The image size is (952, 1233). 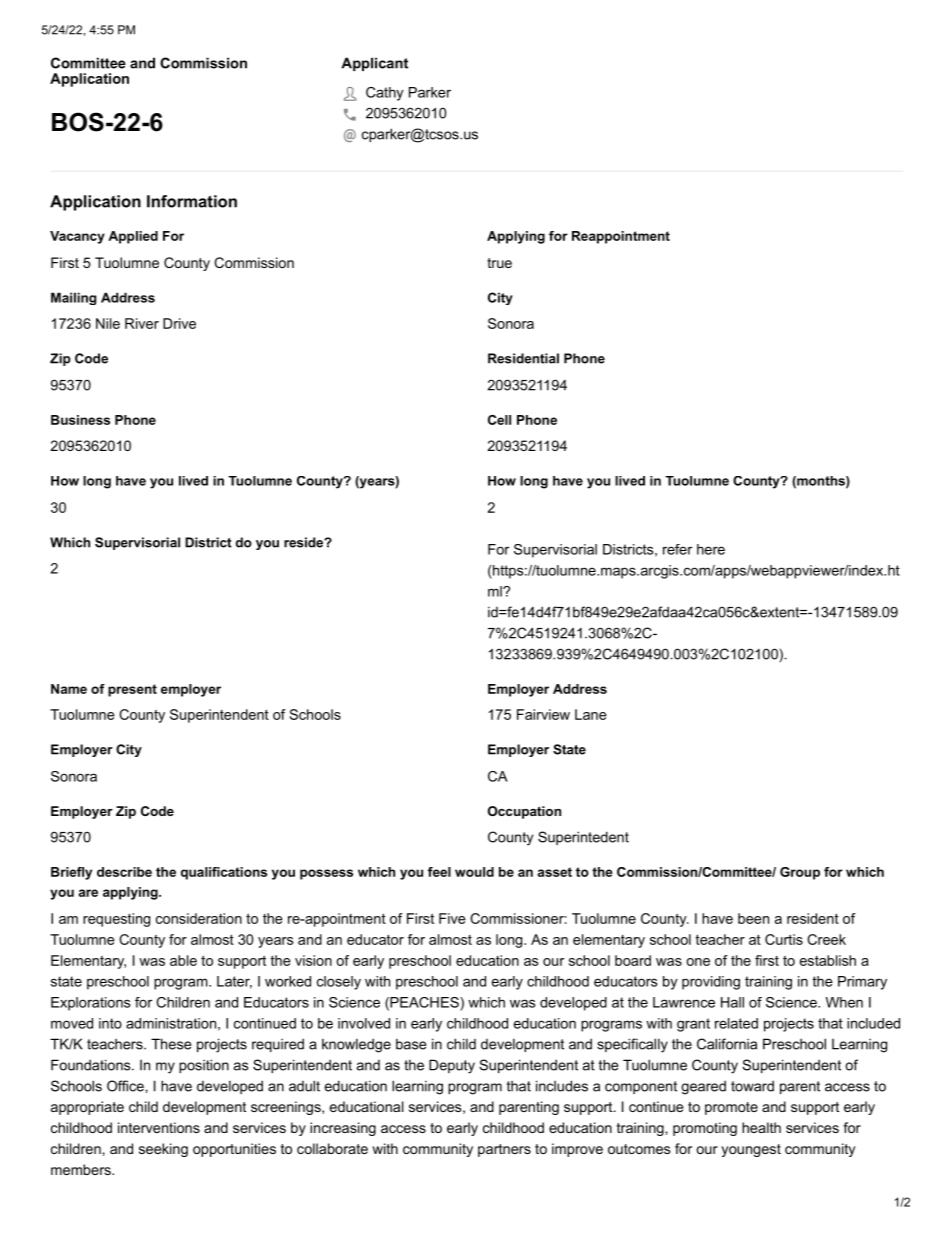 I want to click on Cathy, so click(x=385, y=94).
